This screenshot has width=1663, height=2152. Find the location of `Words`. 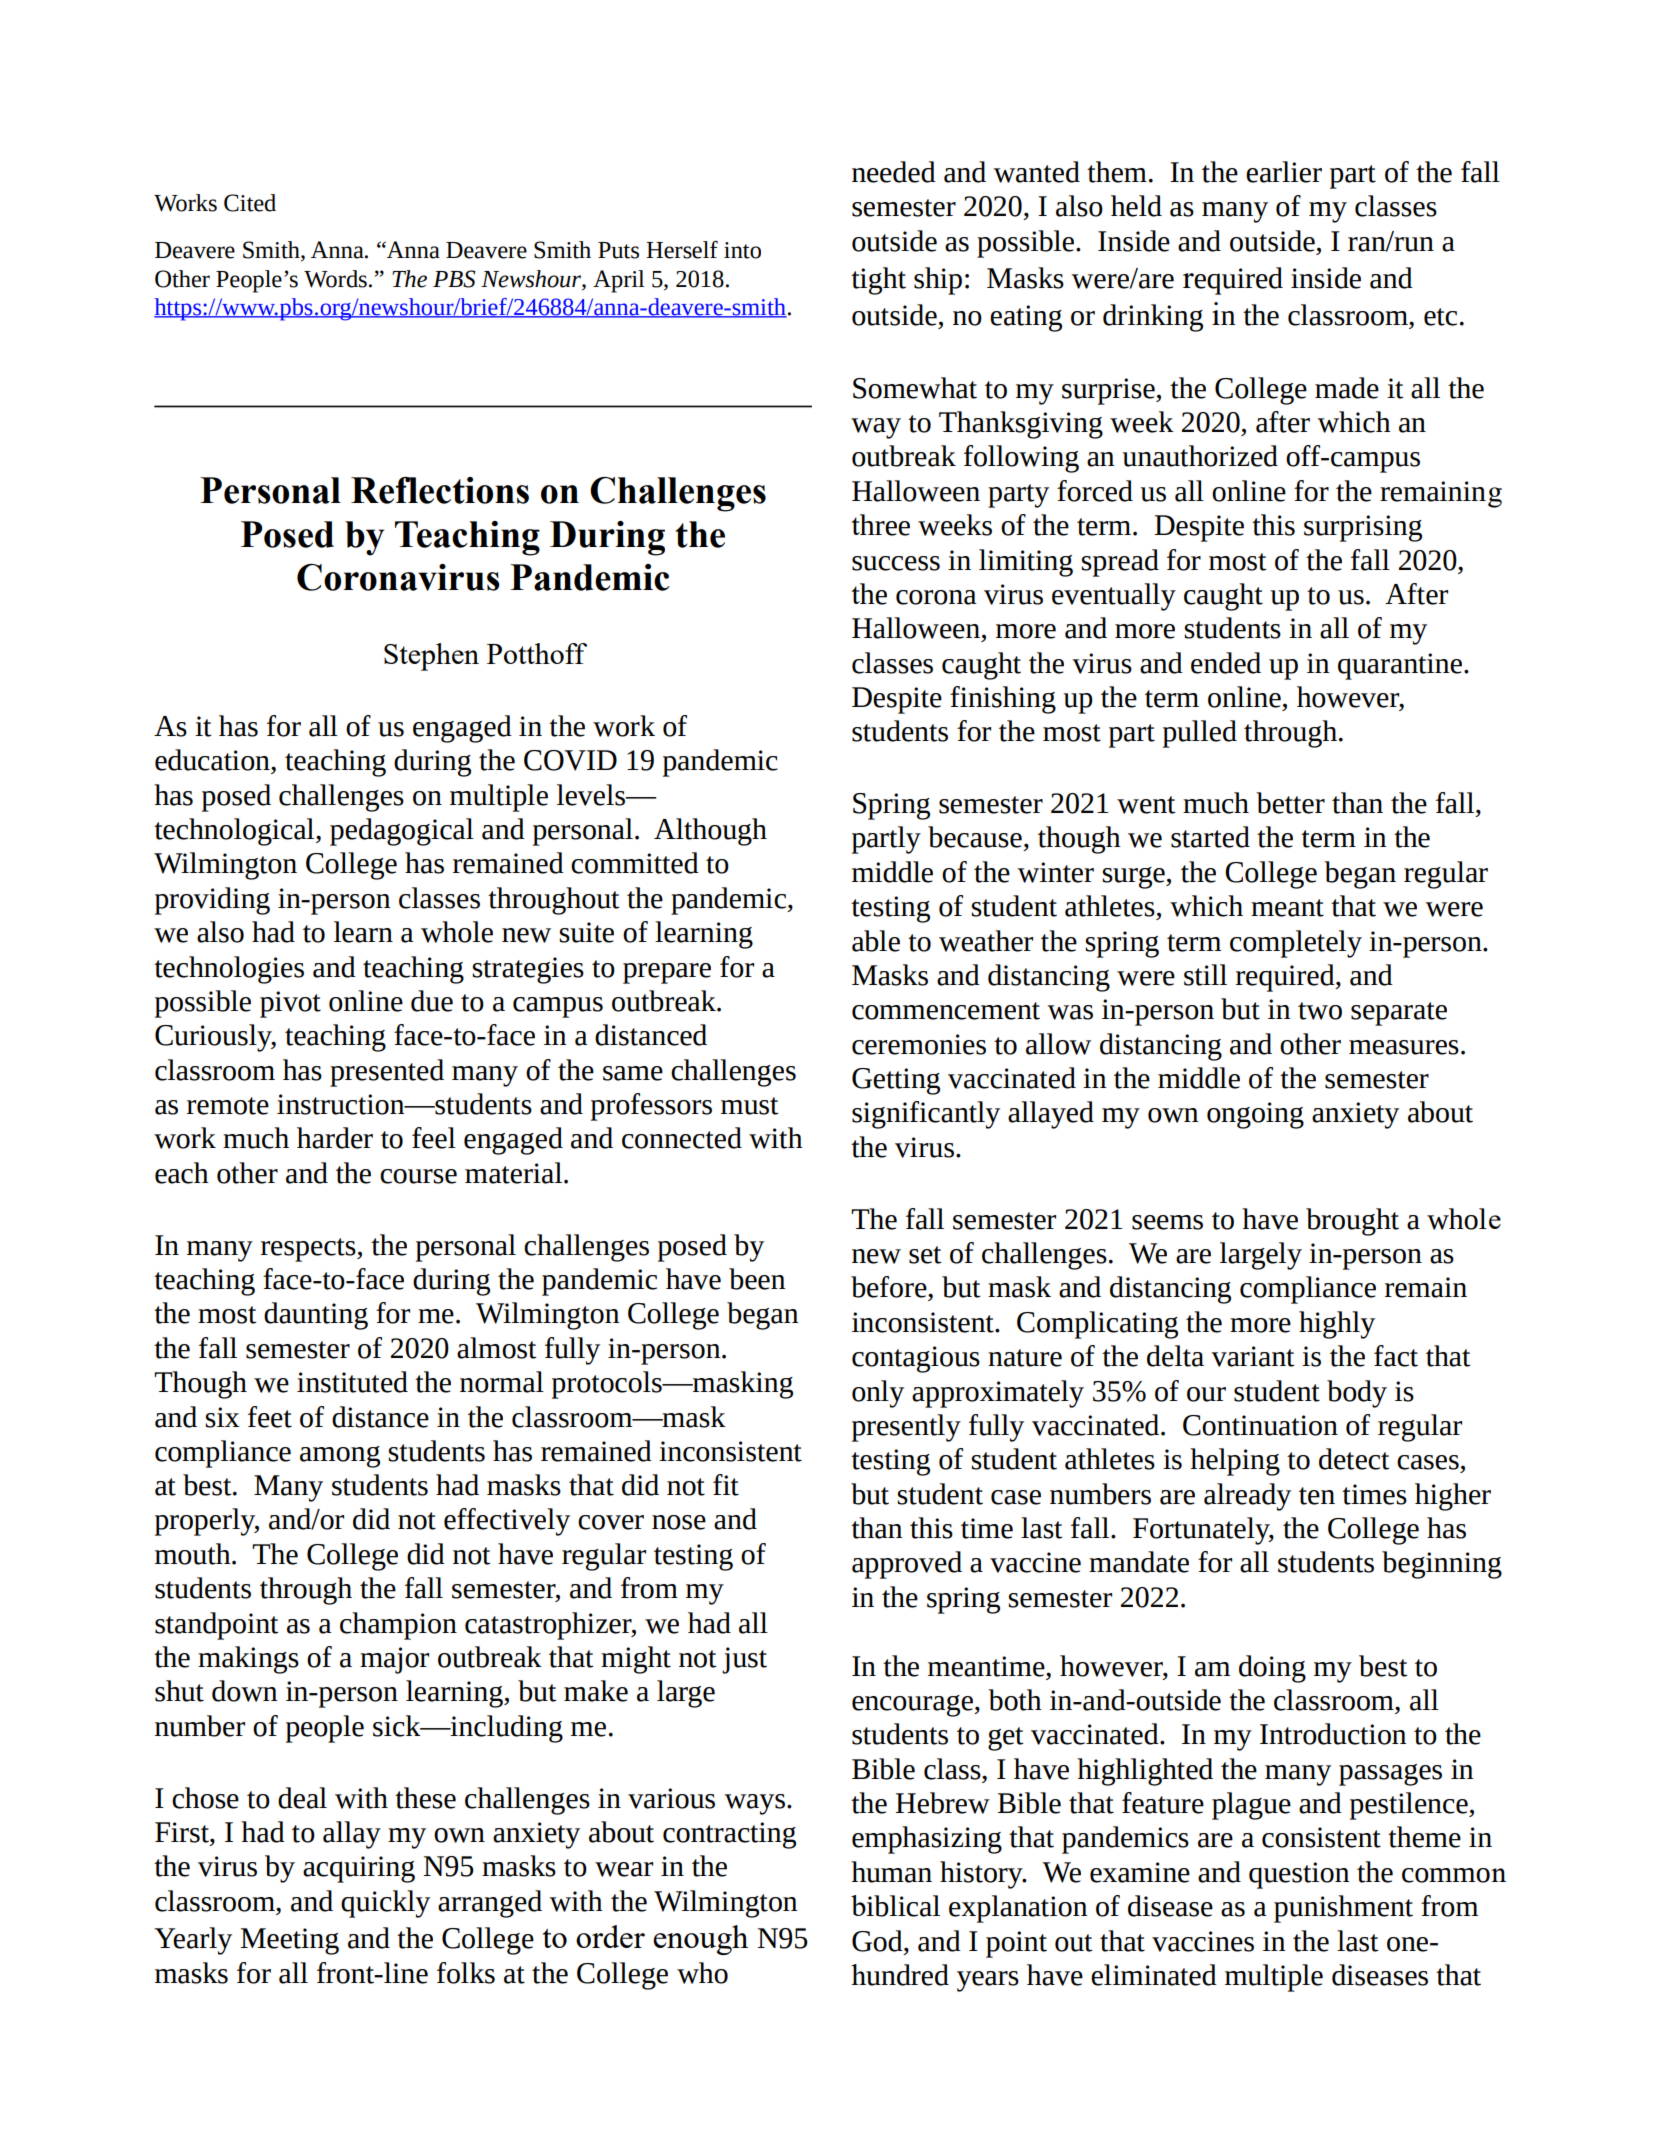

Words is located at coordinates (335, 279).
